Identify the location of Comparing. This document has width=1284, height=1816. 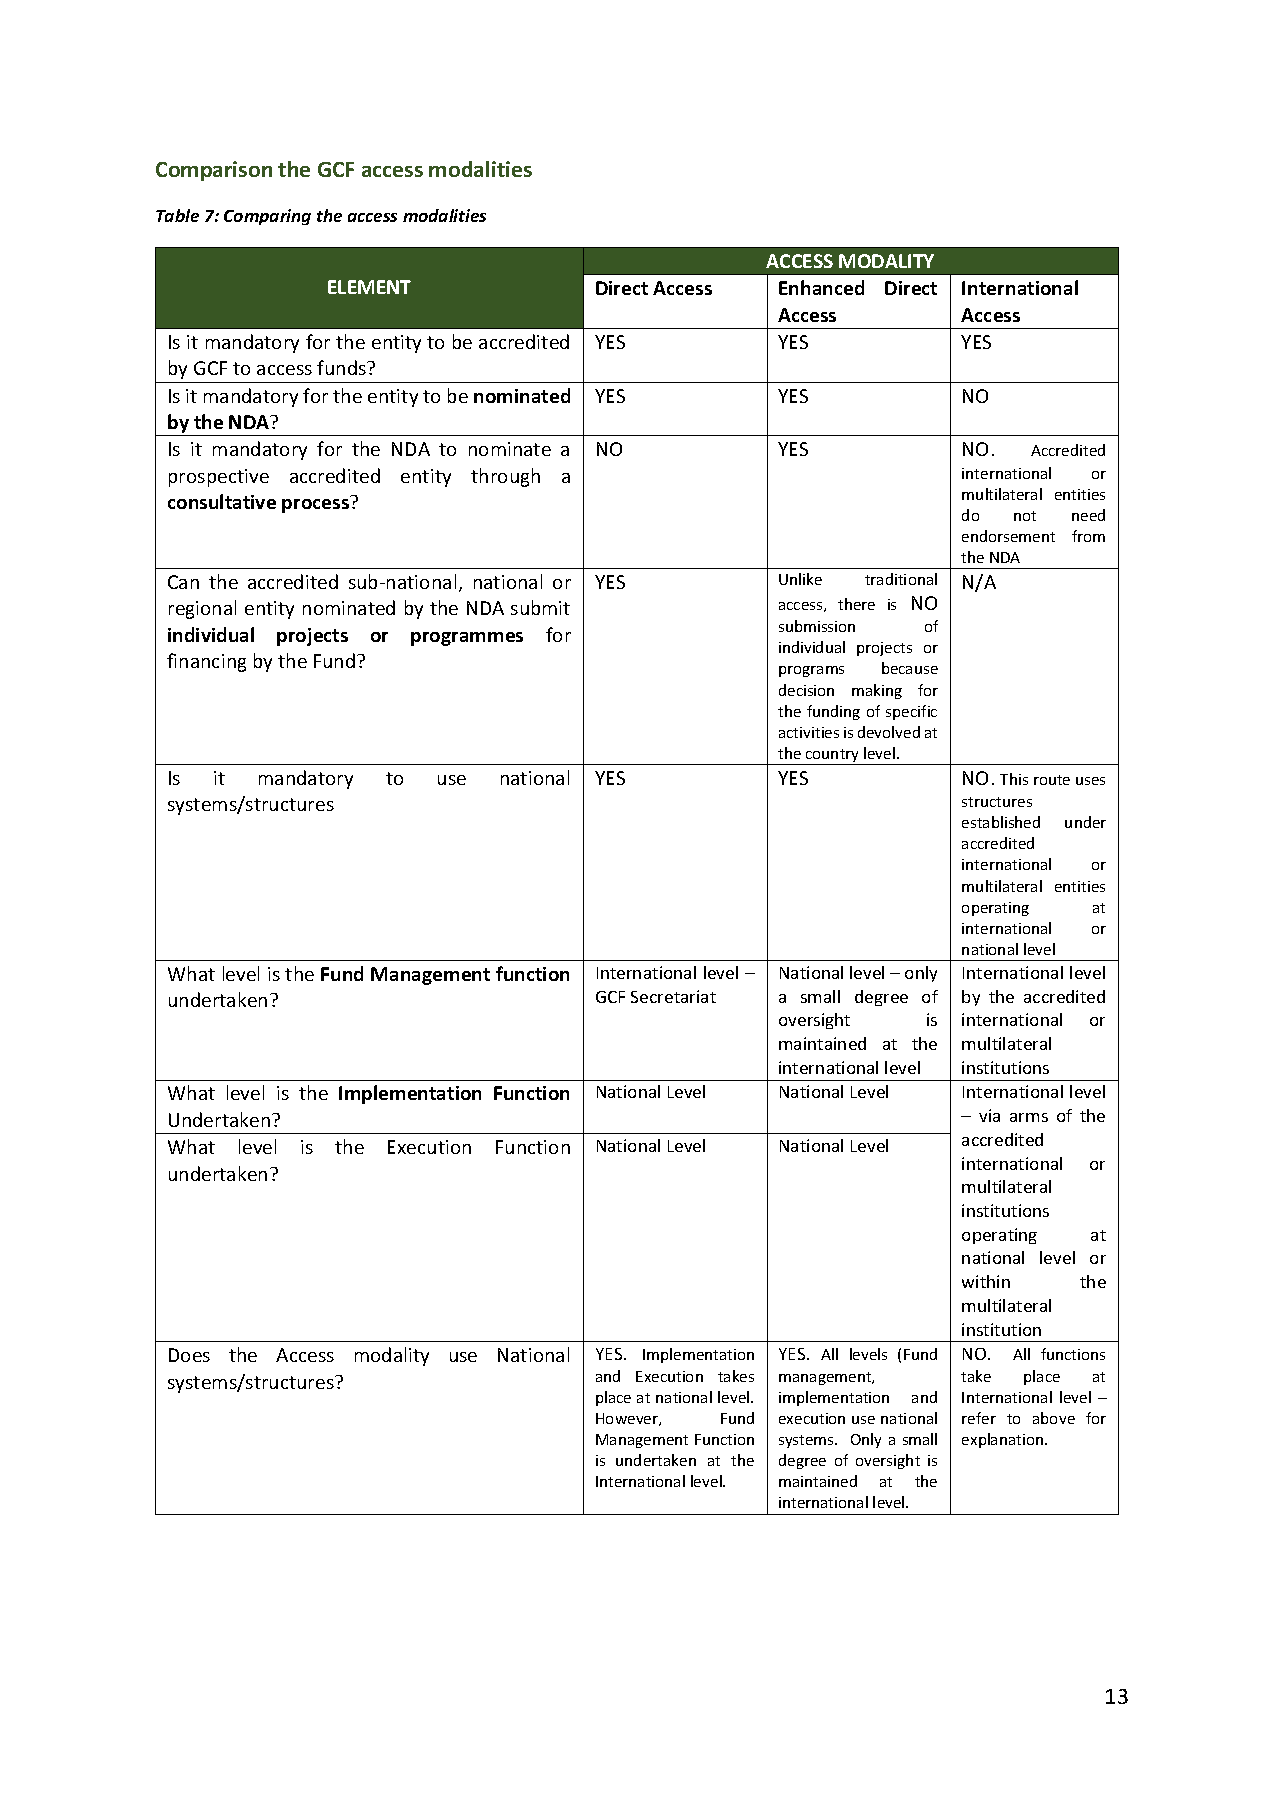
(267, 217).
